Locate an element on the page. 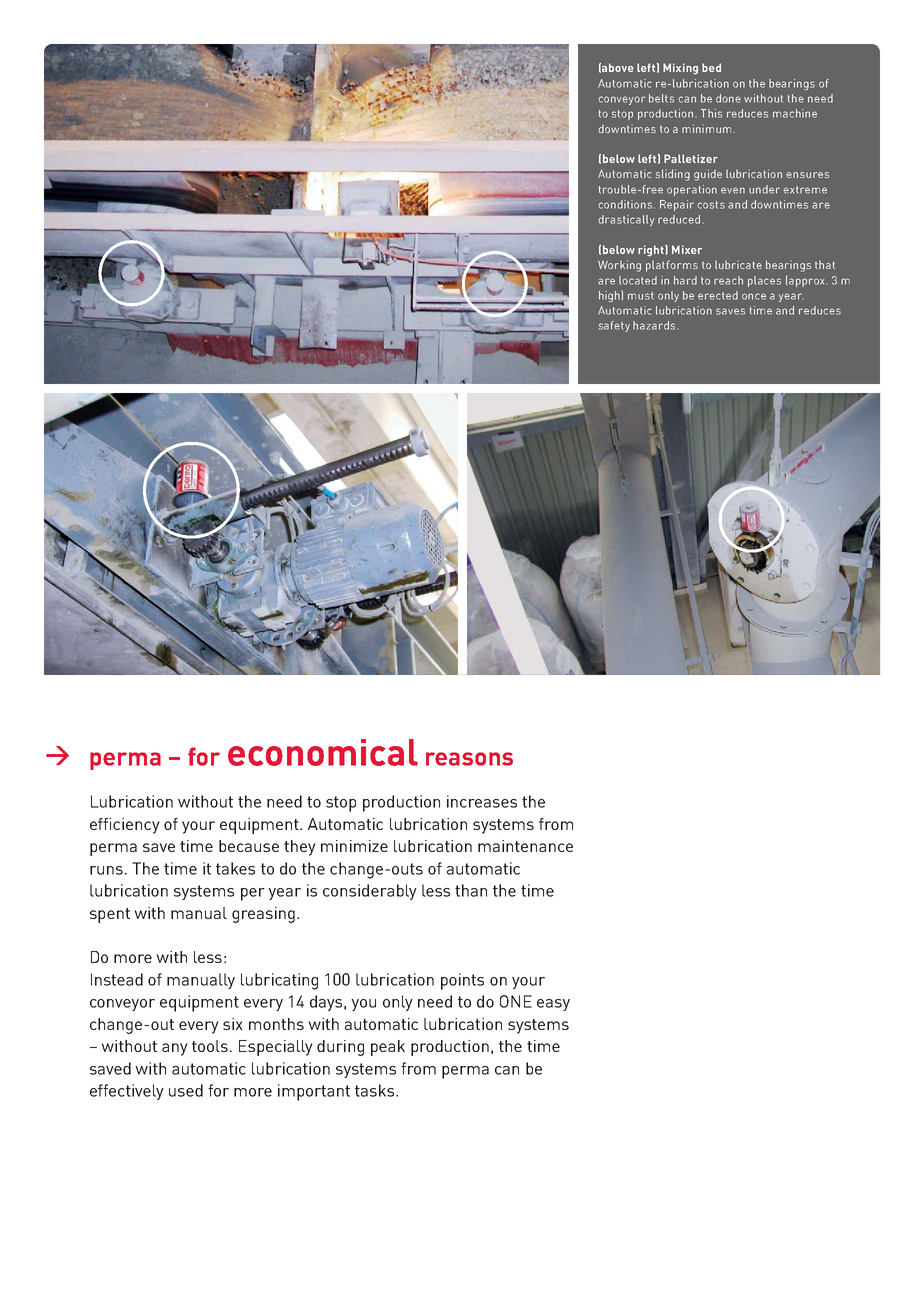 The width and height of the image is (924, 1308). used is located at coordinates (186, 1090).
